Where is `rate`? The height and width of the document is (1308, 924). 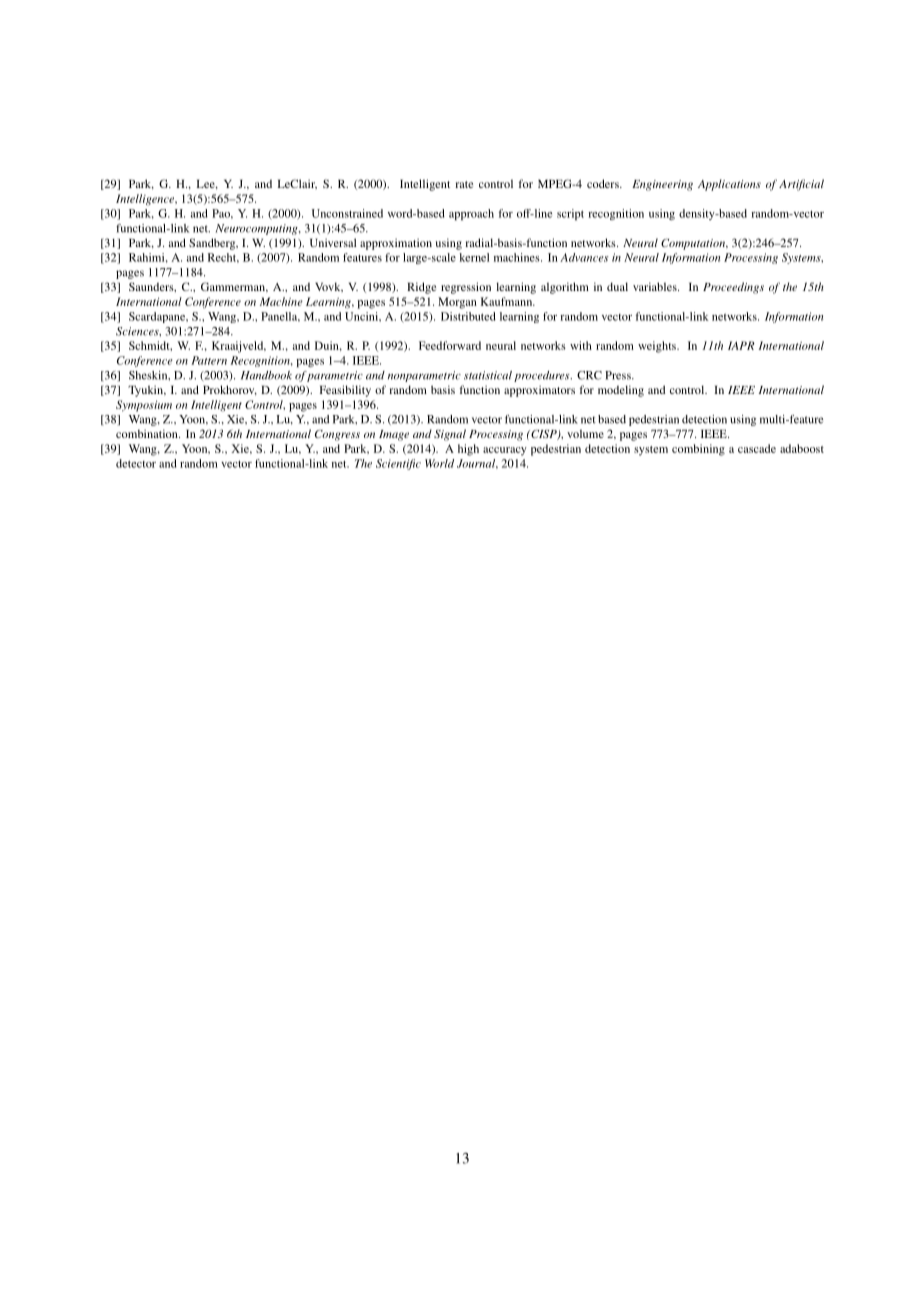 rate is located at coordinates (464, 184).
